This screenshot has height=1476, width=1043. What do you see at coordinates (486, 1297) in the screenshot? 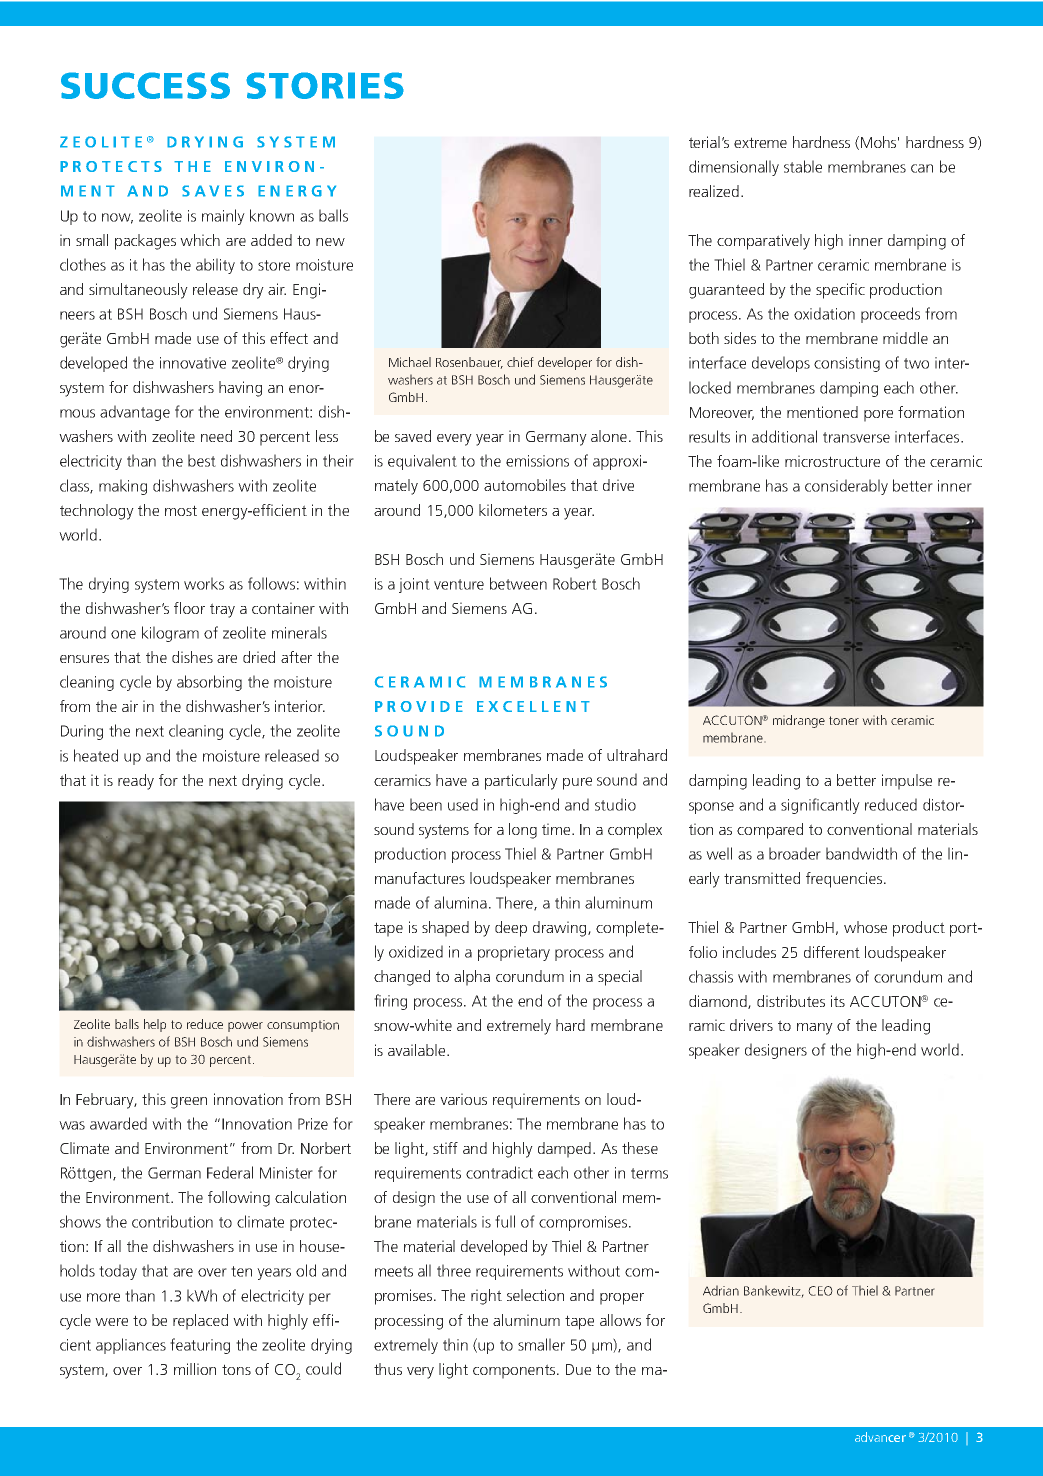
I see `right` at bounding box center [486, 1297].
